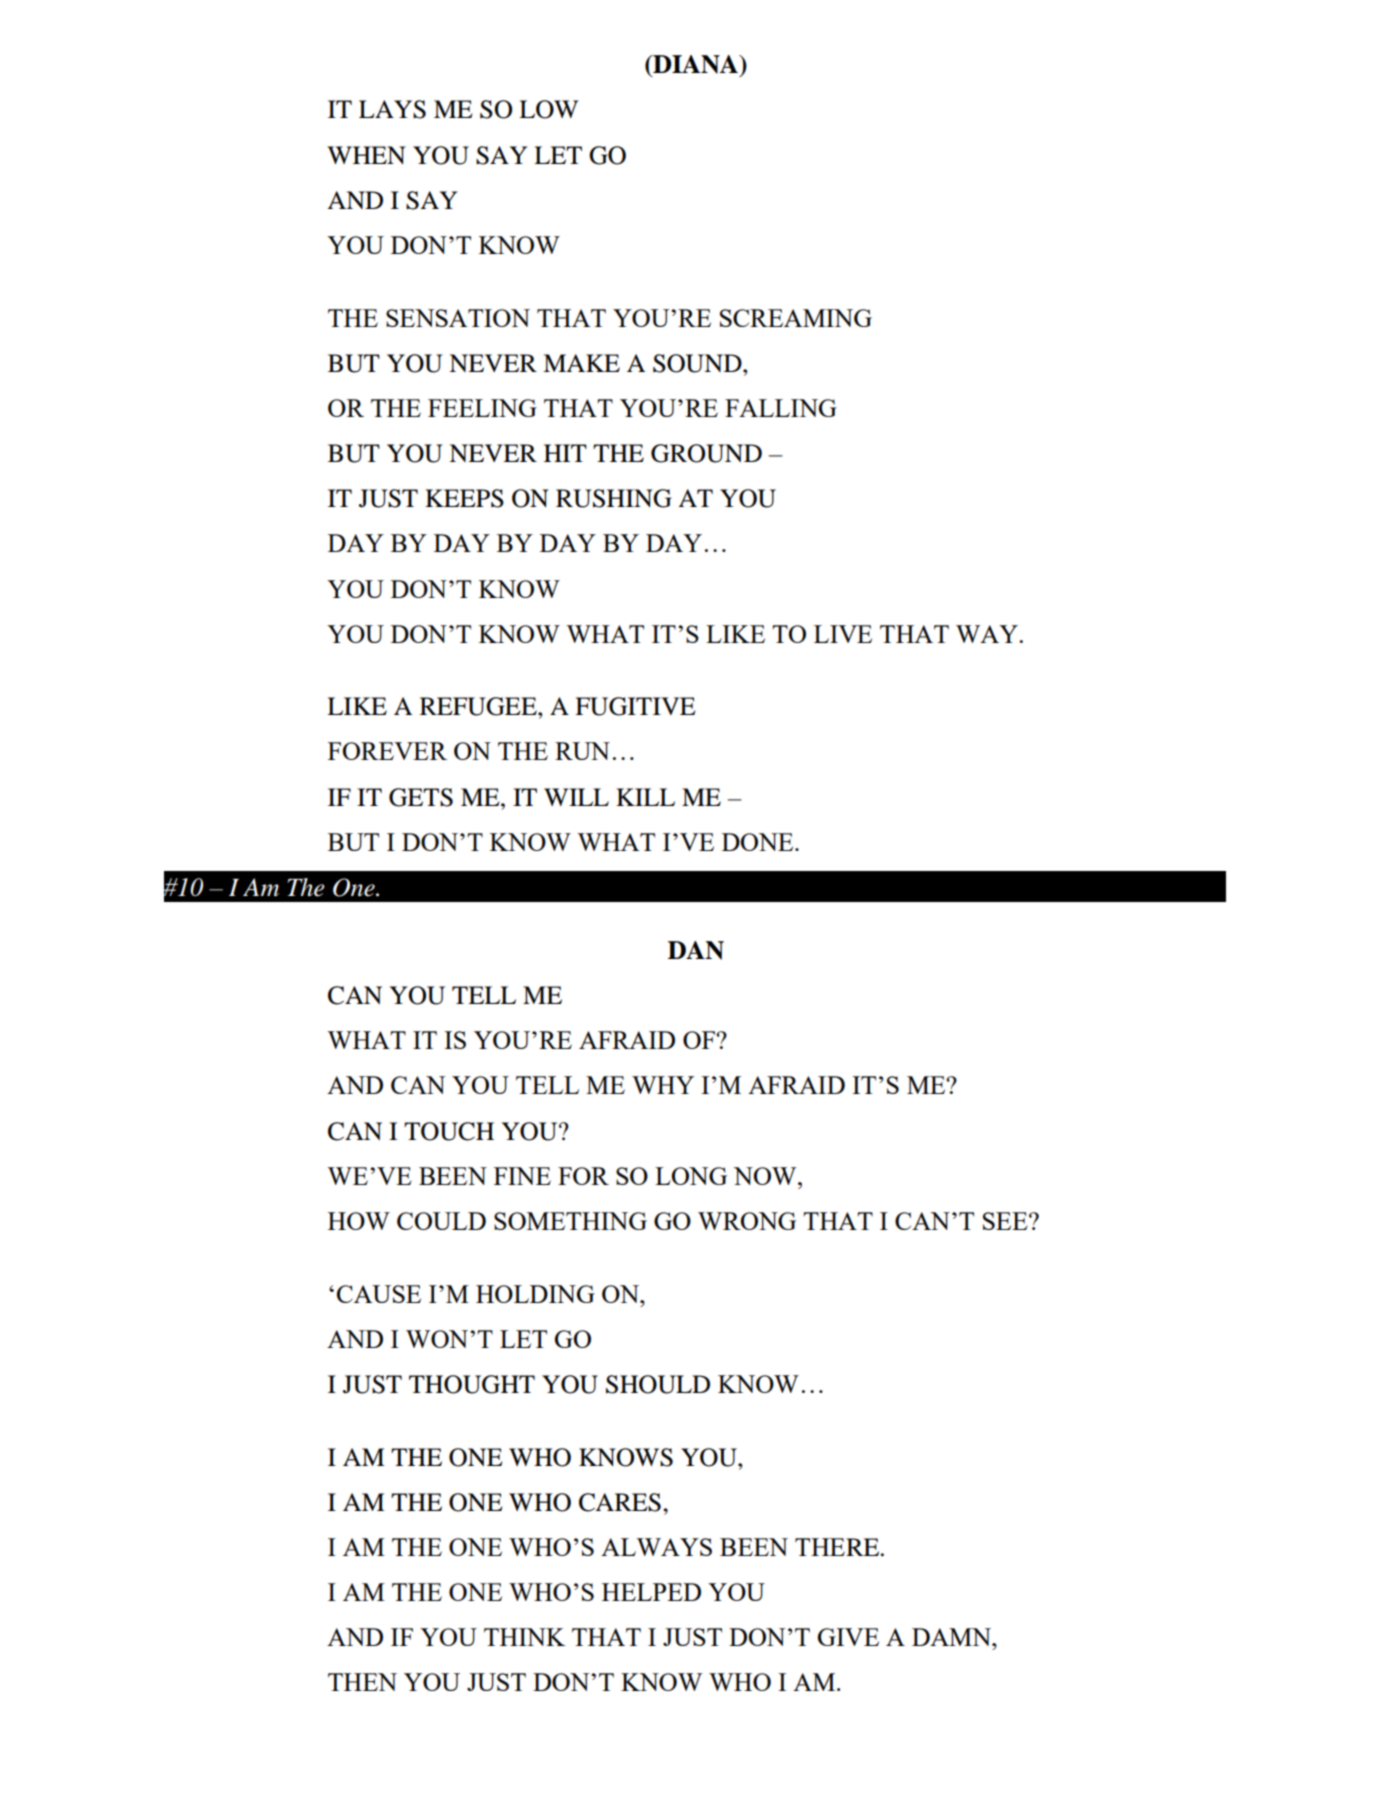  Describe the element at coordinates (695, 64) in the screenshot. I see `DIANA` at that location.
